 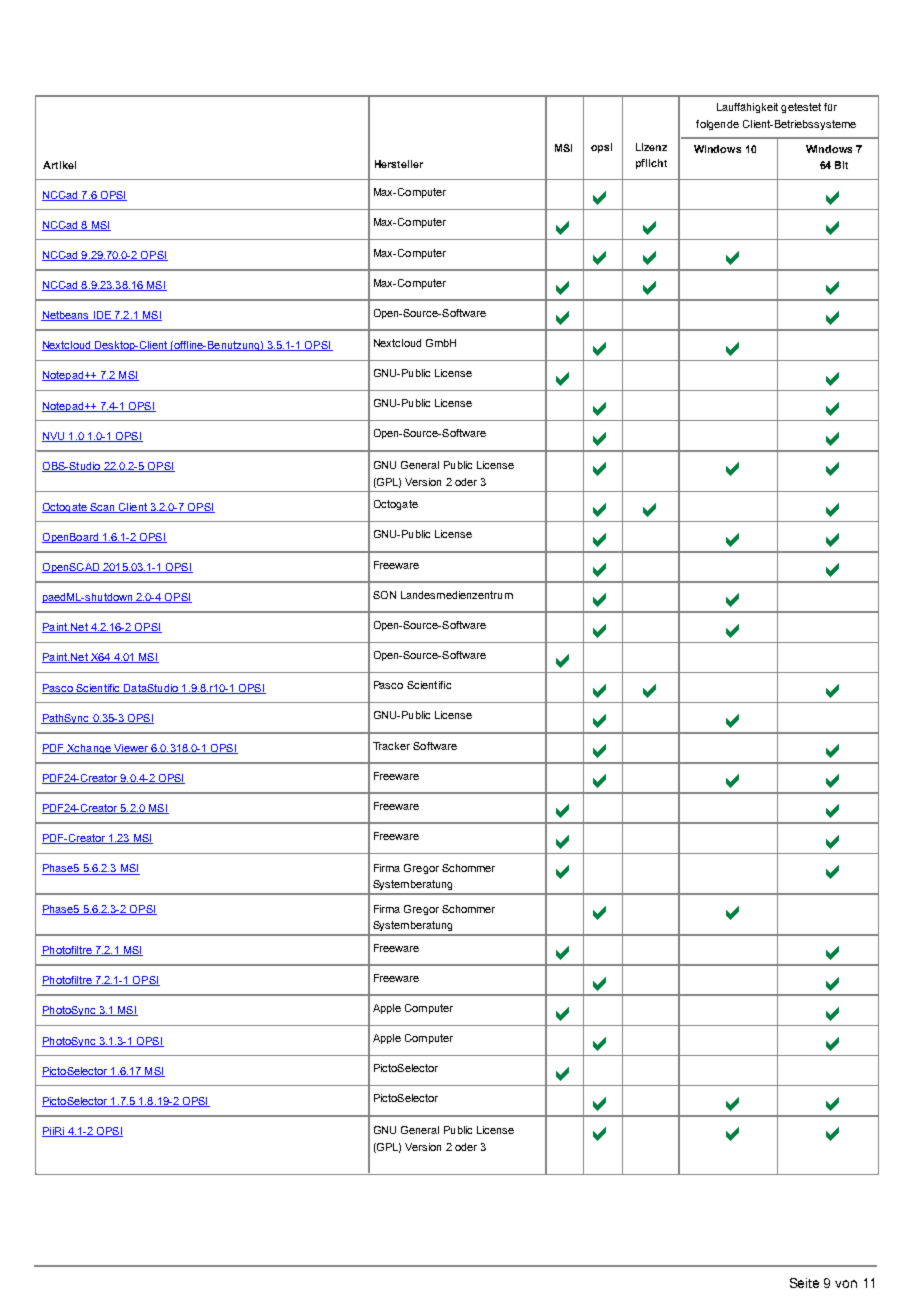 I want to click on SON, so click(x=384, y=595).
